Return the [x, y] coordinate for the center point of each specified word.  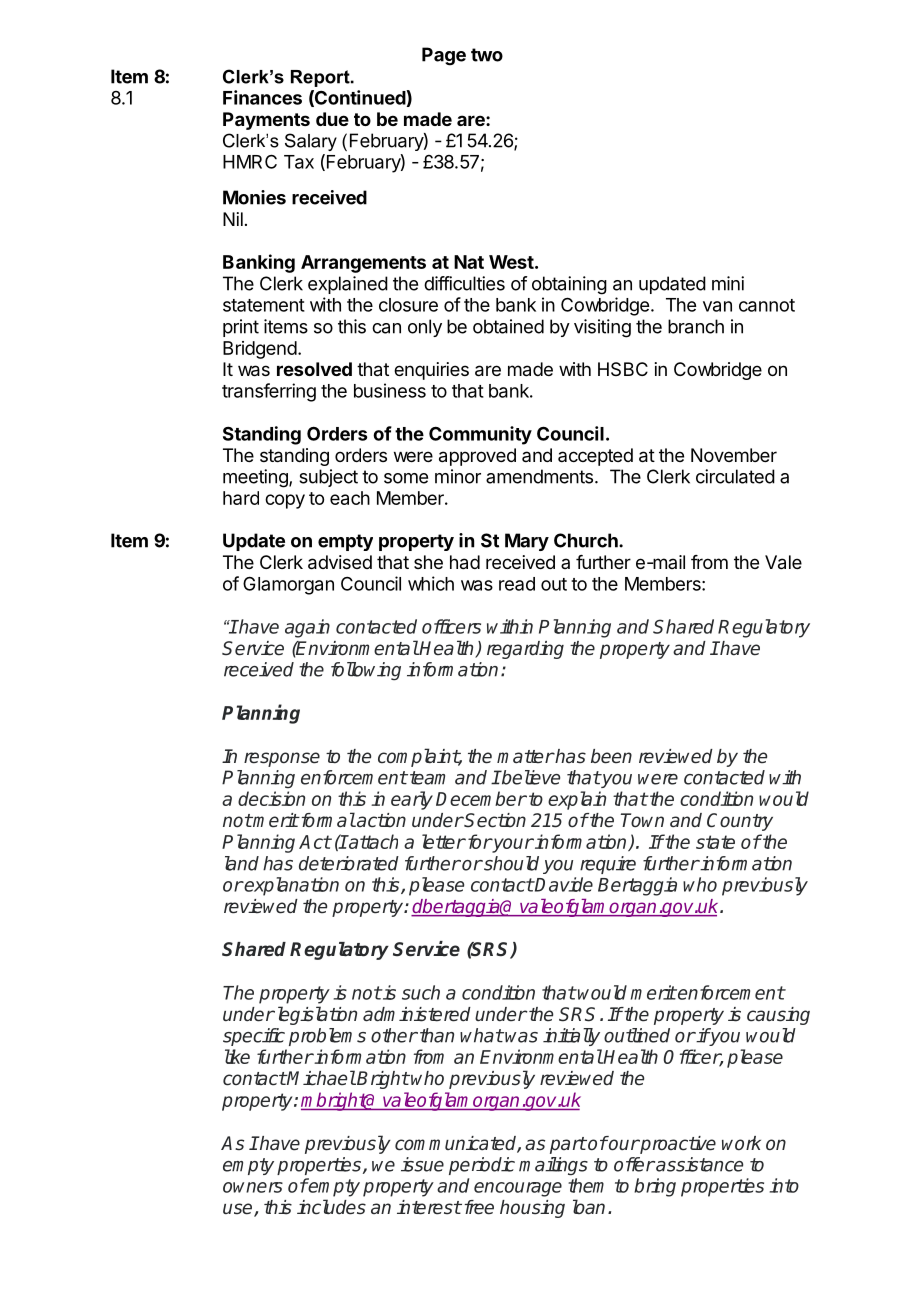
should [510, 863]
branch [696, 326]
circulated [735, 476]
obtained [508, 326]
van [717, 306]
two [487, 55]
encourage [518, 1189]
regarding [525, 650]
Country [740, 822]
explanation [291, 886]
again [307, 628]
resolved [314, 369]
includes [331, 1207]
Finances [262, 97]
